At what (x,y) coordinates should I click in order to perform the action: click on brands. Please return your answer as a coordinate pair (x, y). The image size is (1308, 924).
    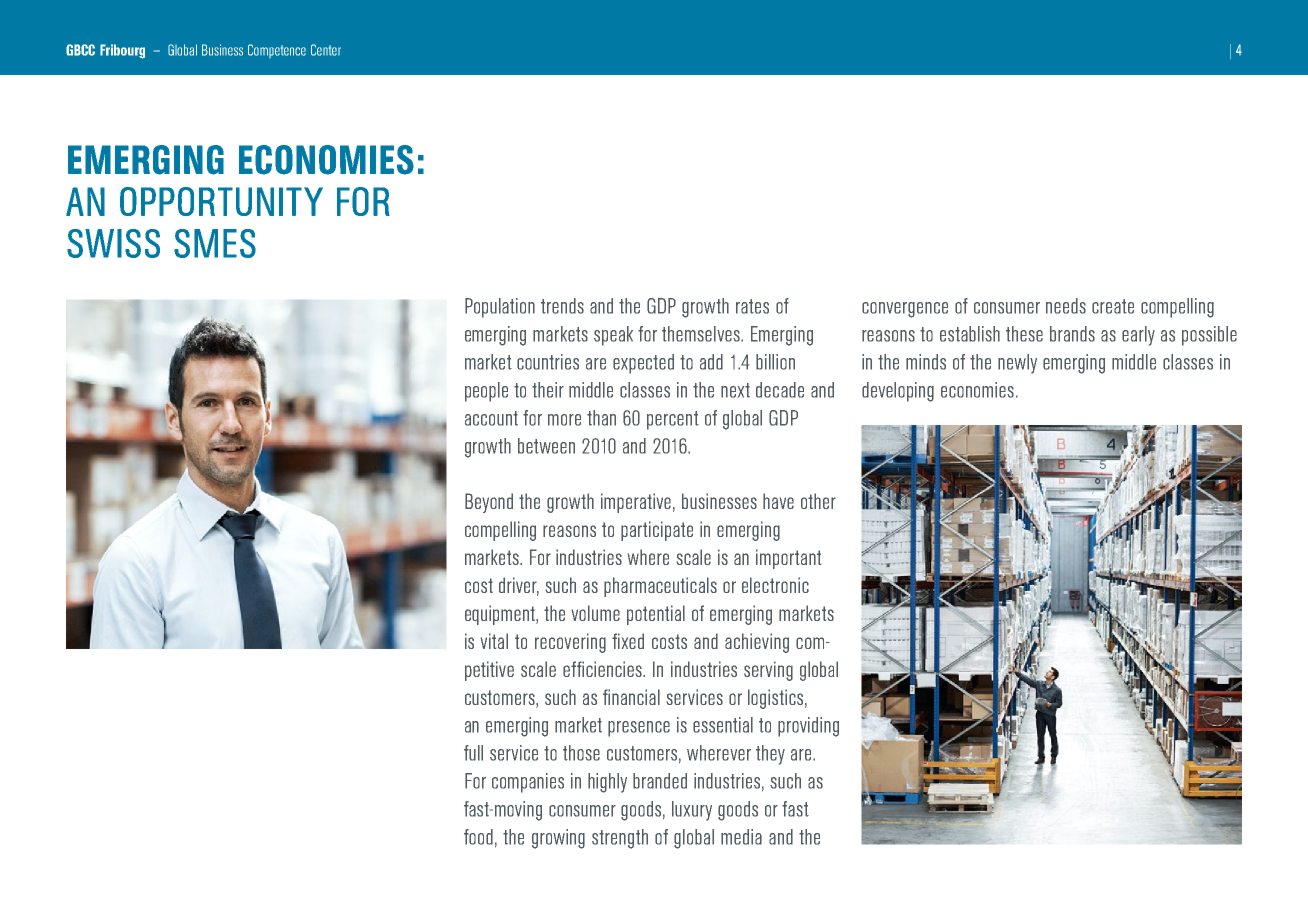
    Looking at the image, I should click on (1072, 334).
